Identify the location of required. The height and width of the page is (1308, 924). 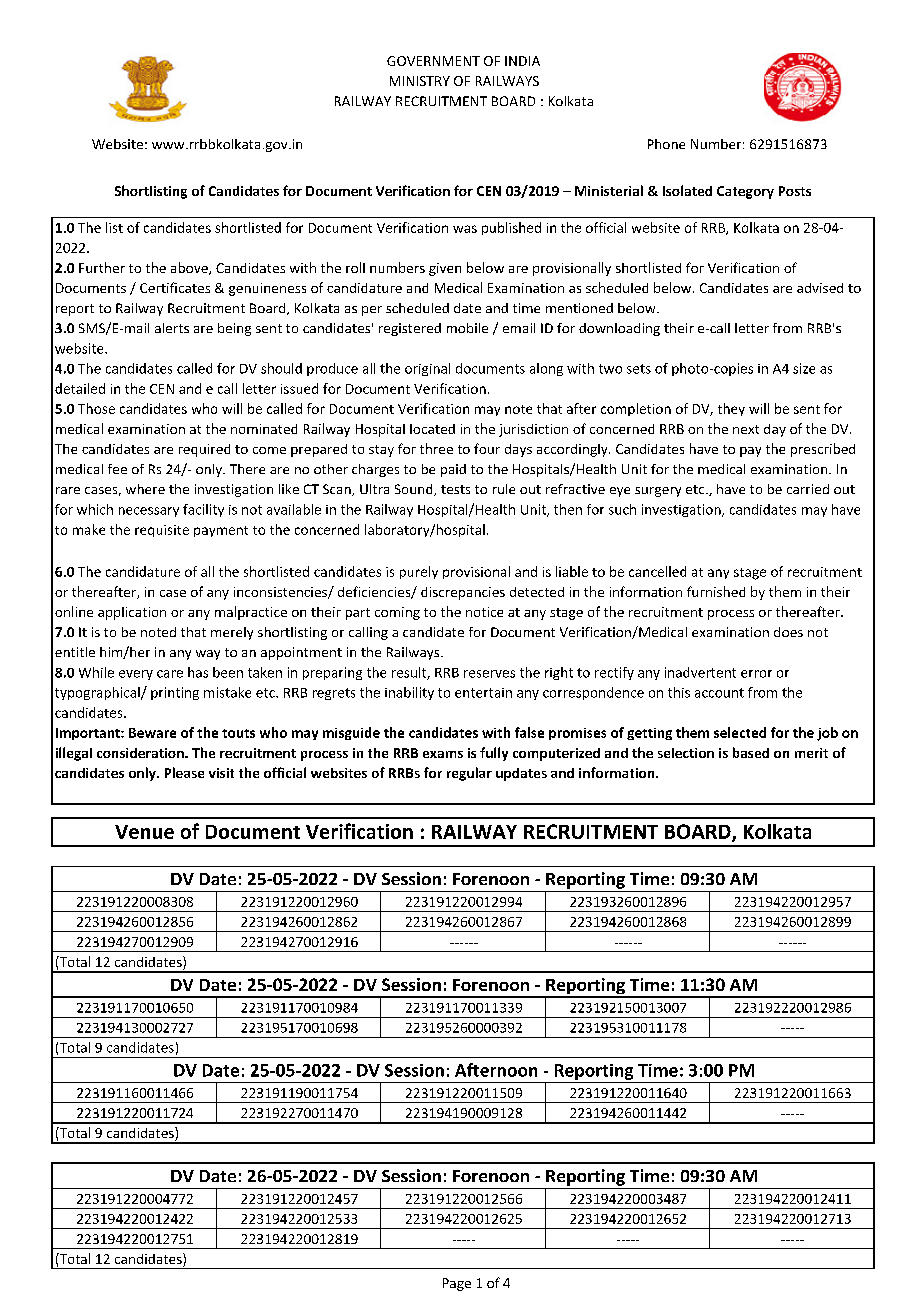
(204, 450).
